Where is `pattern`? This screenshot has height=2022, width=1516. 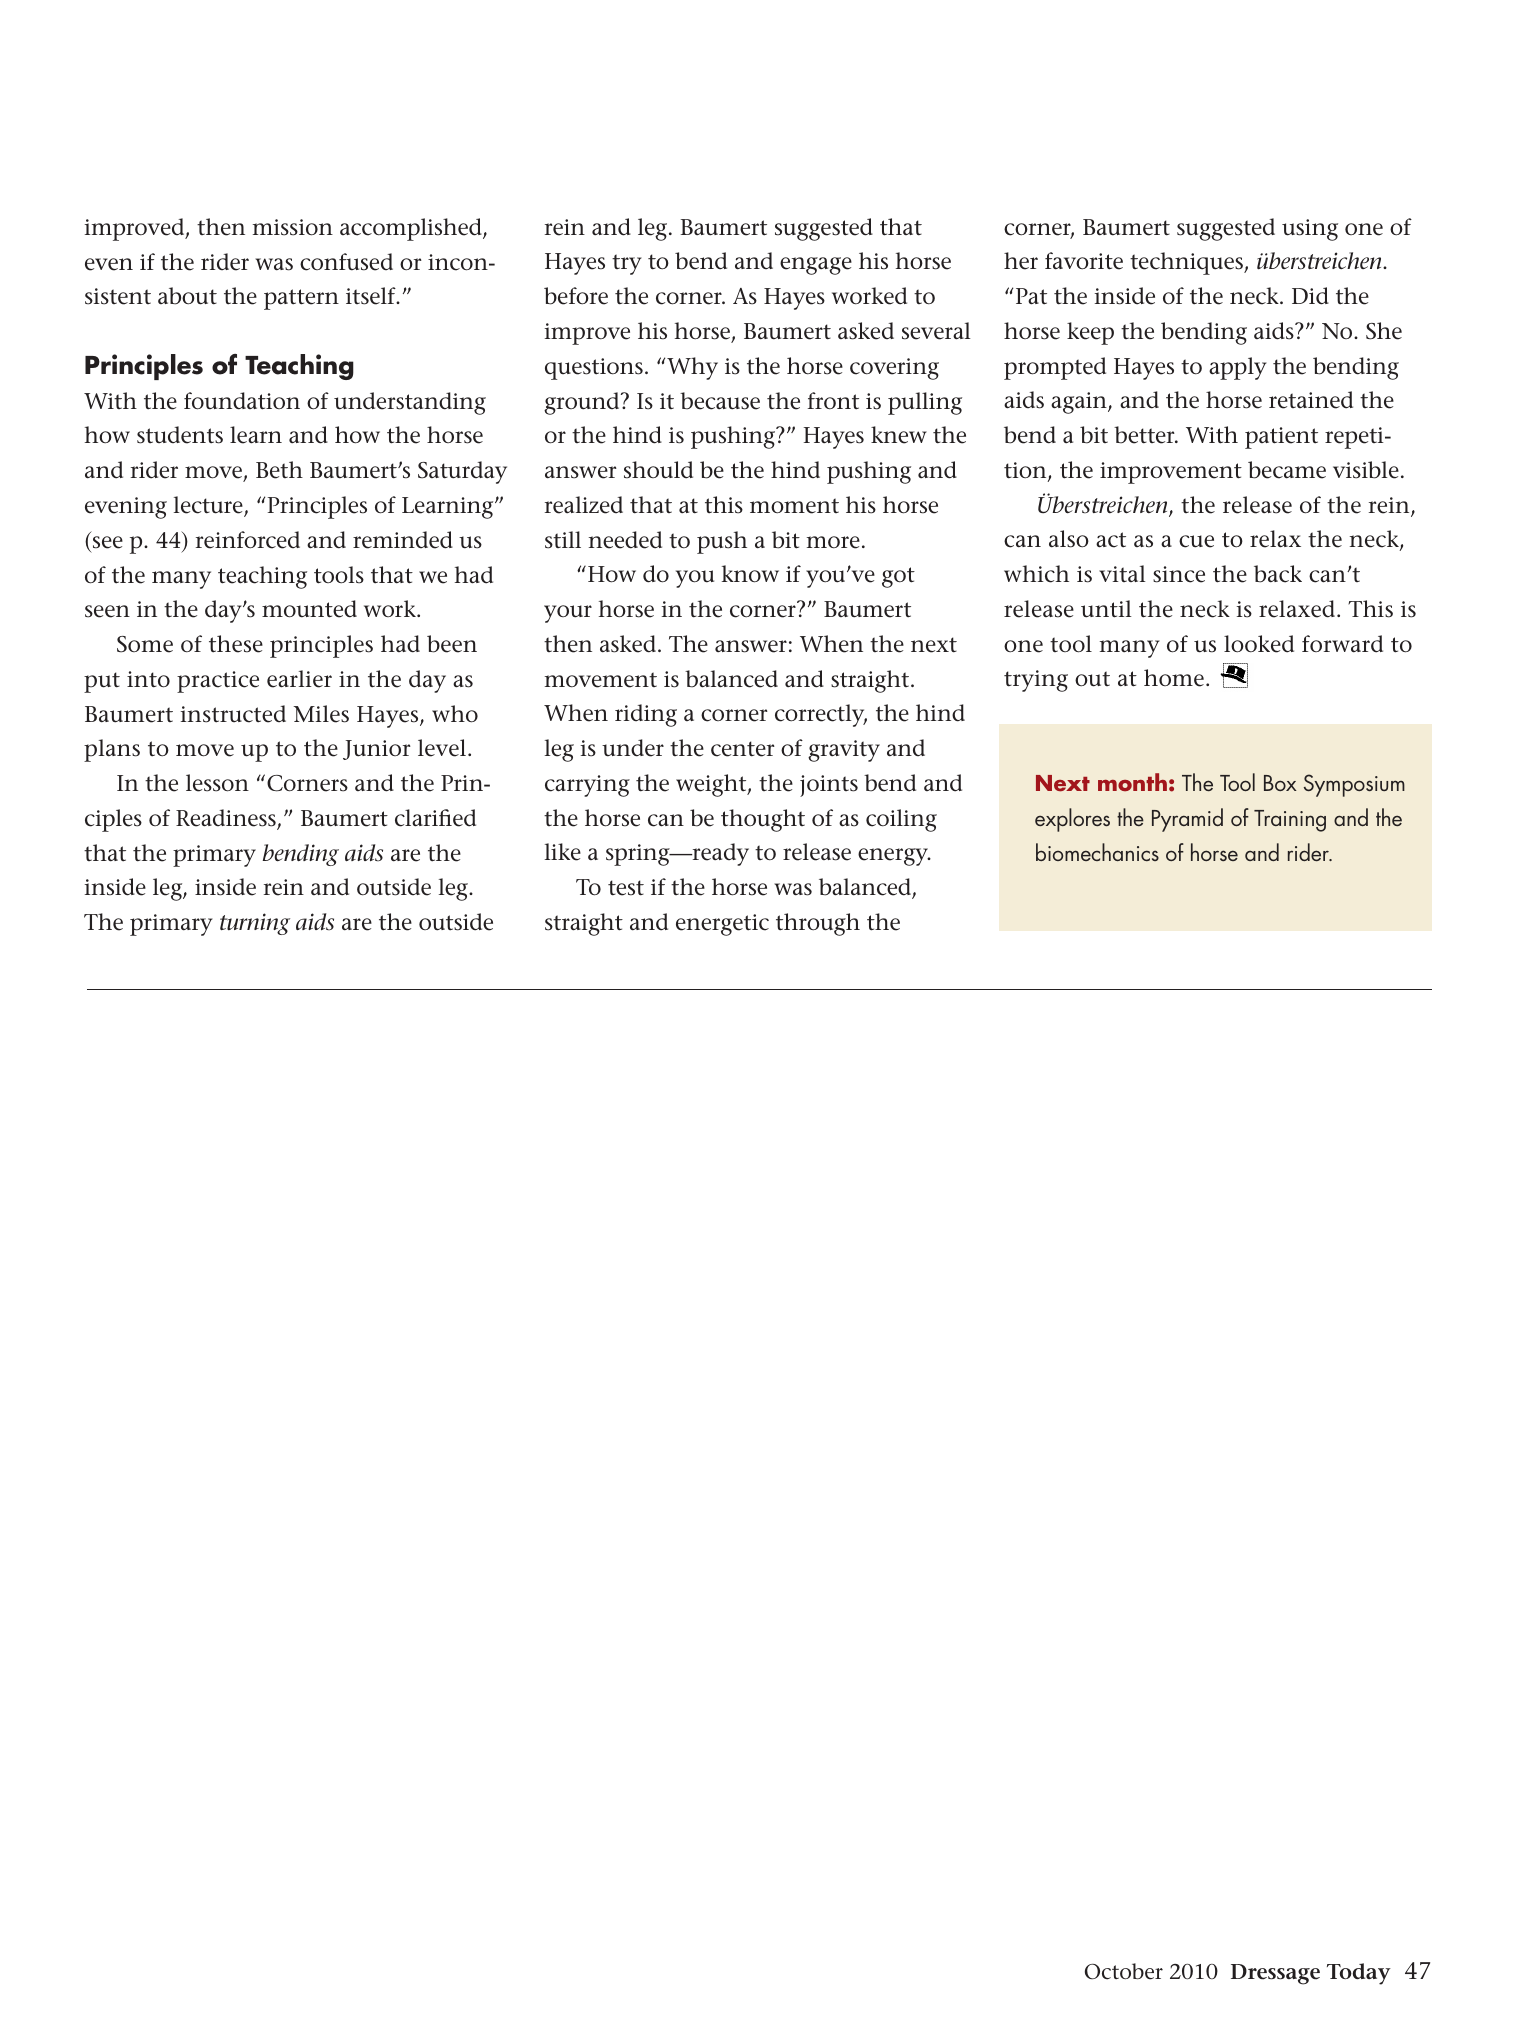
pattern is located at coordinates (301, 299).
